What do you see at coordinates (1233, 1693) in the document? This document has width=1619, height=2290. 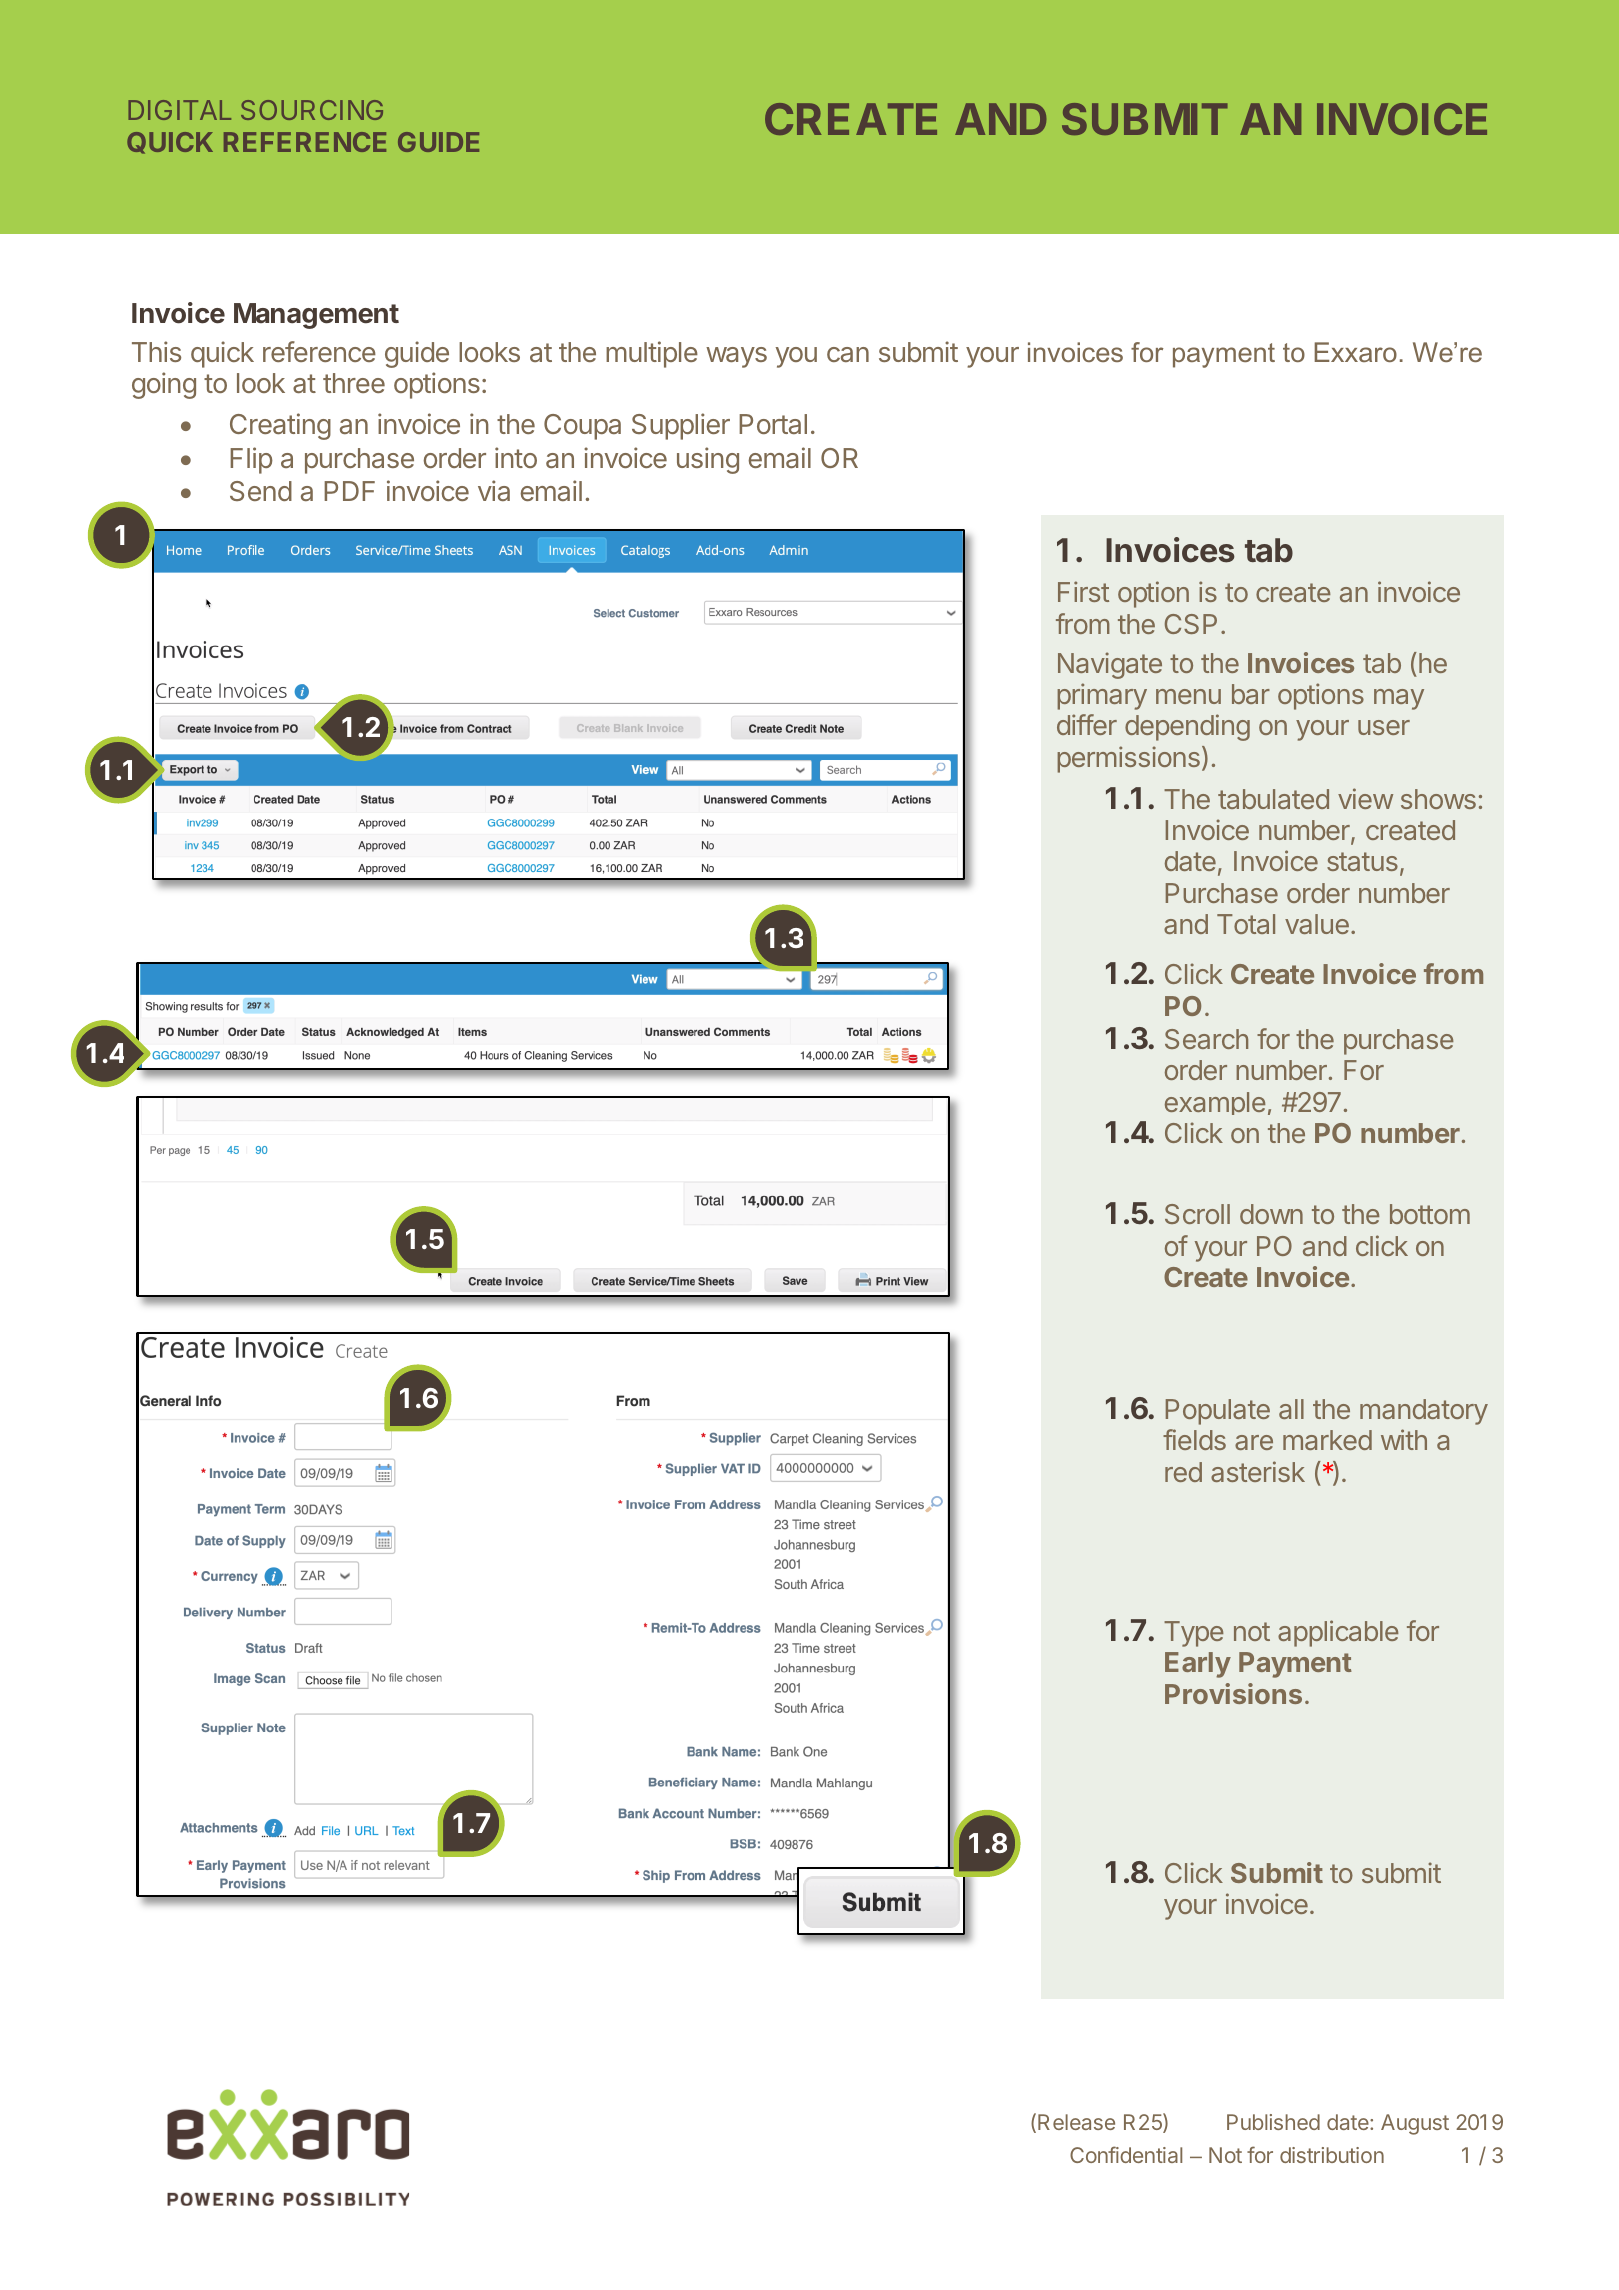 I see `Provisions` at bounding box center [1233, 1693].
